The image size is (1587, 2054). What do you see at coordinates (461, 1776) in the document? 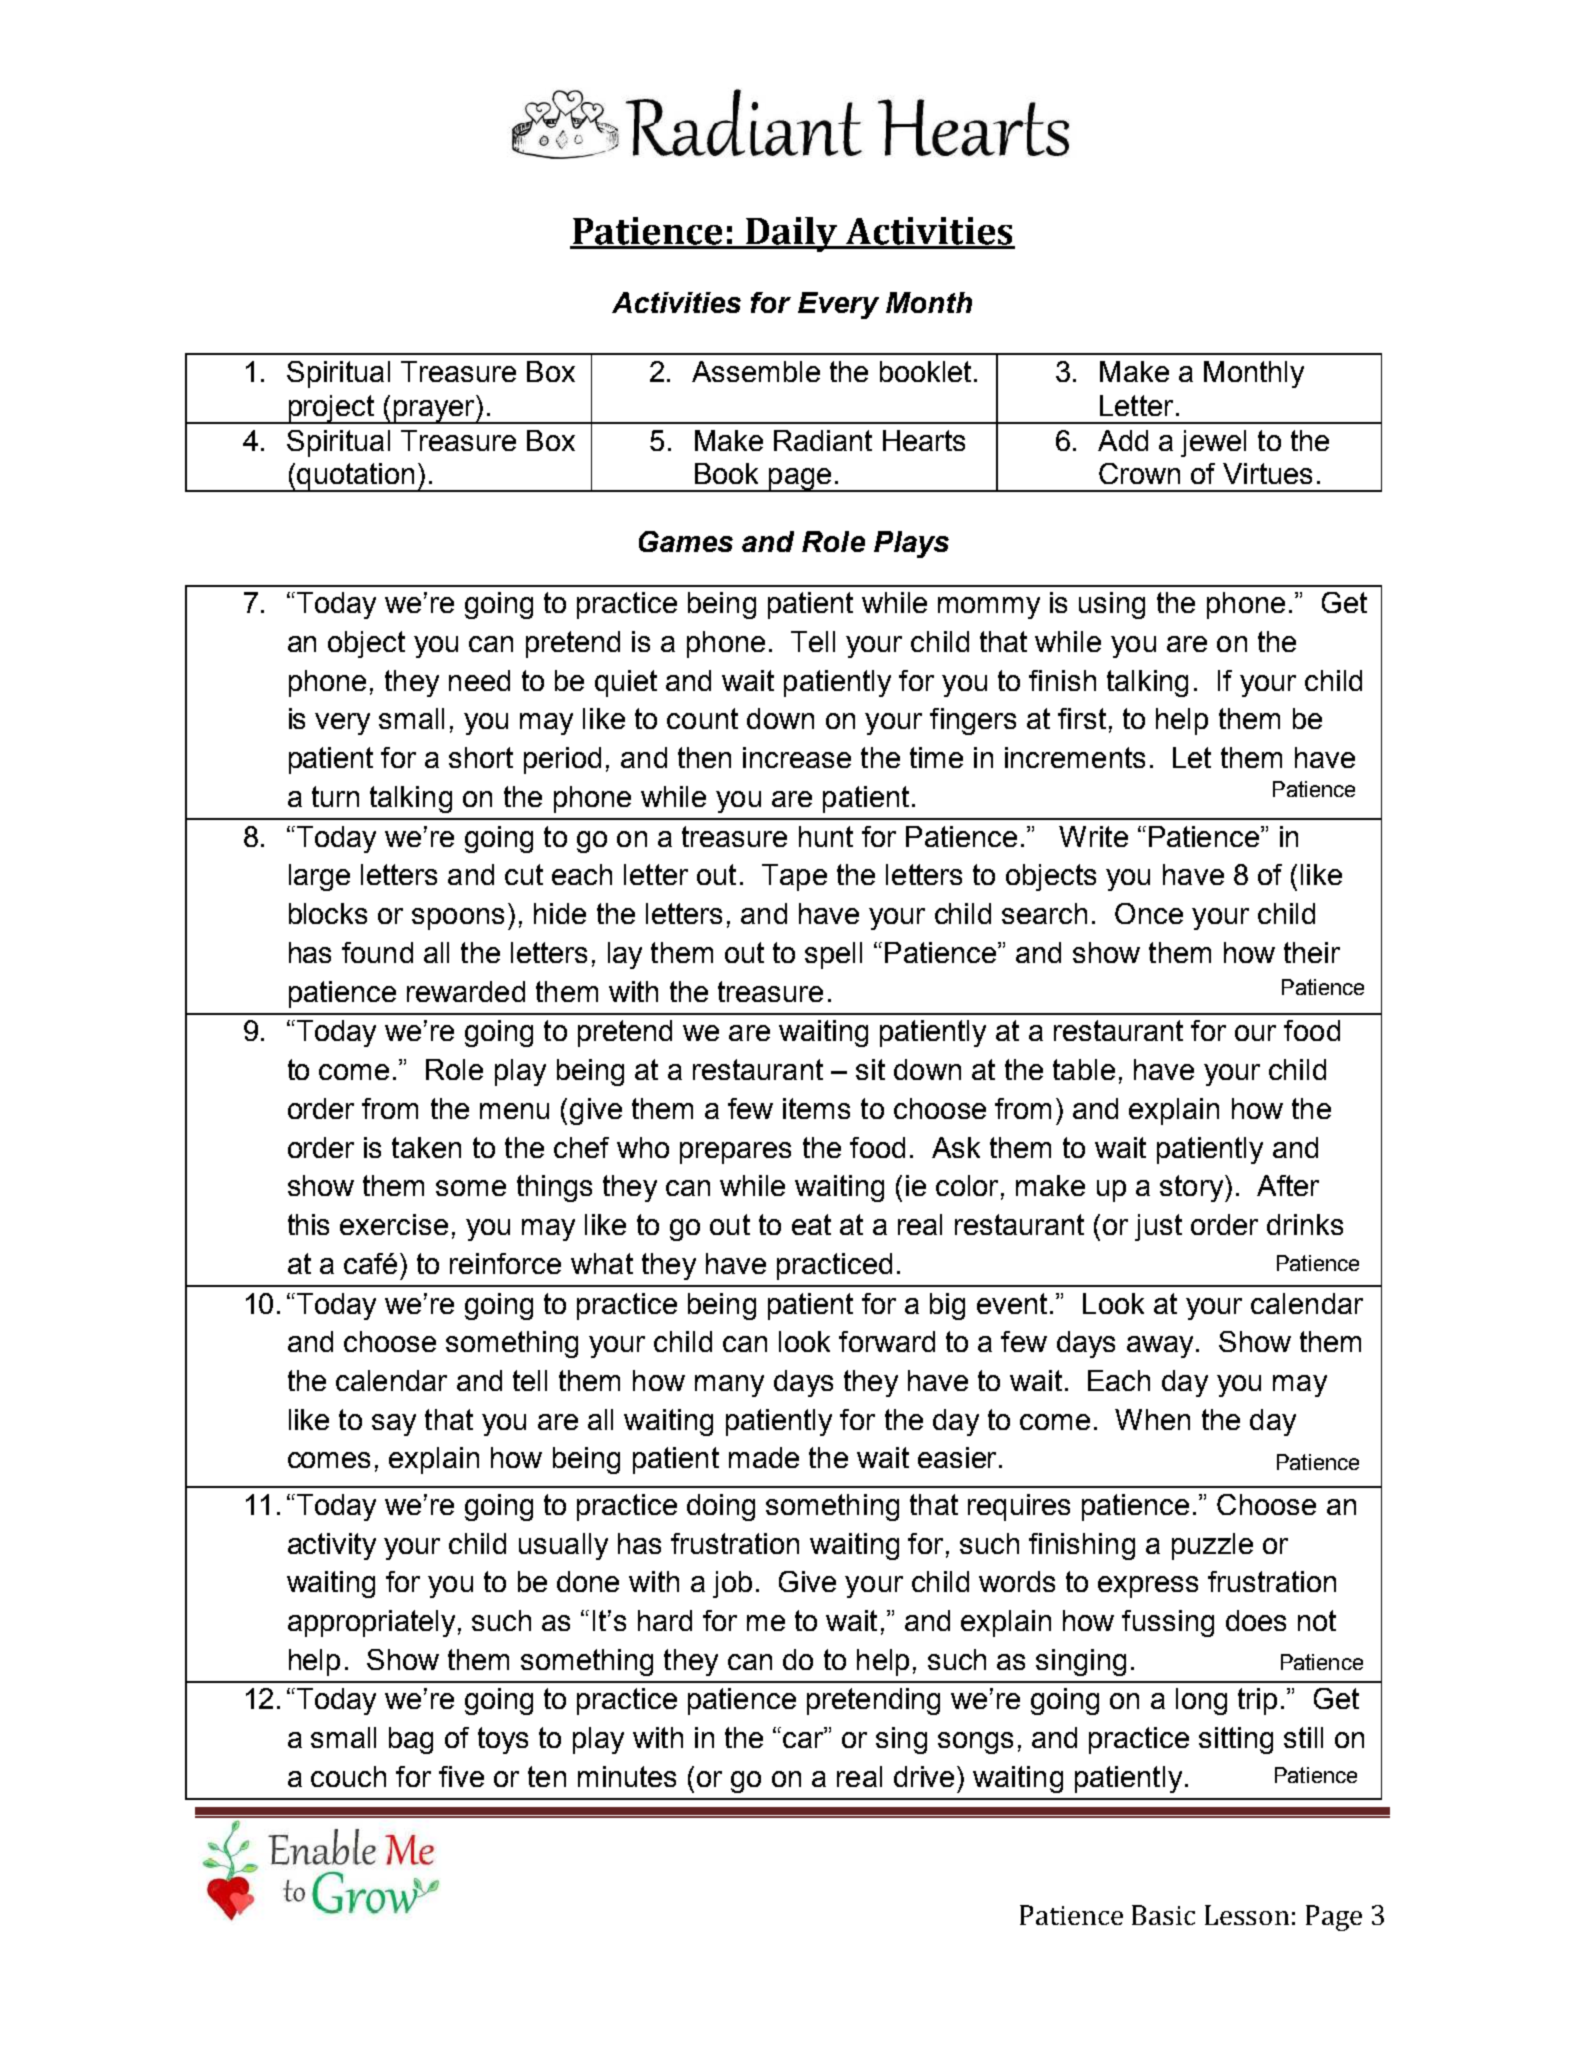
I see `five` at bounding box center [461, 1776].
